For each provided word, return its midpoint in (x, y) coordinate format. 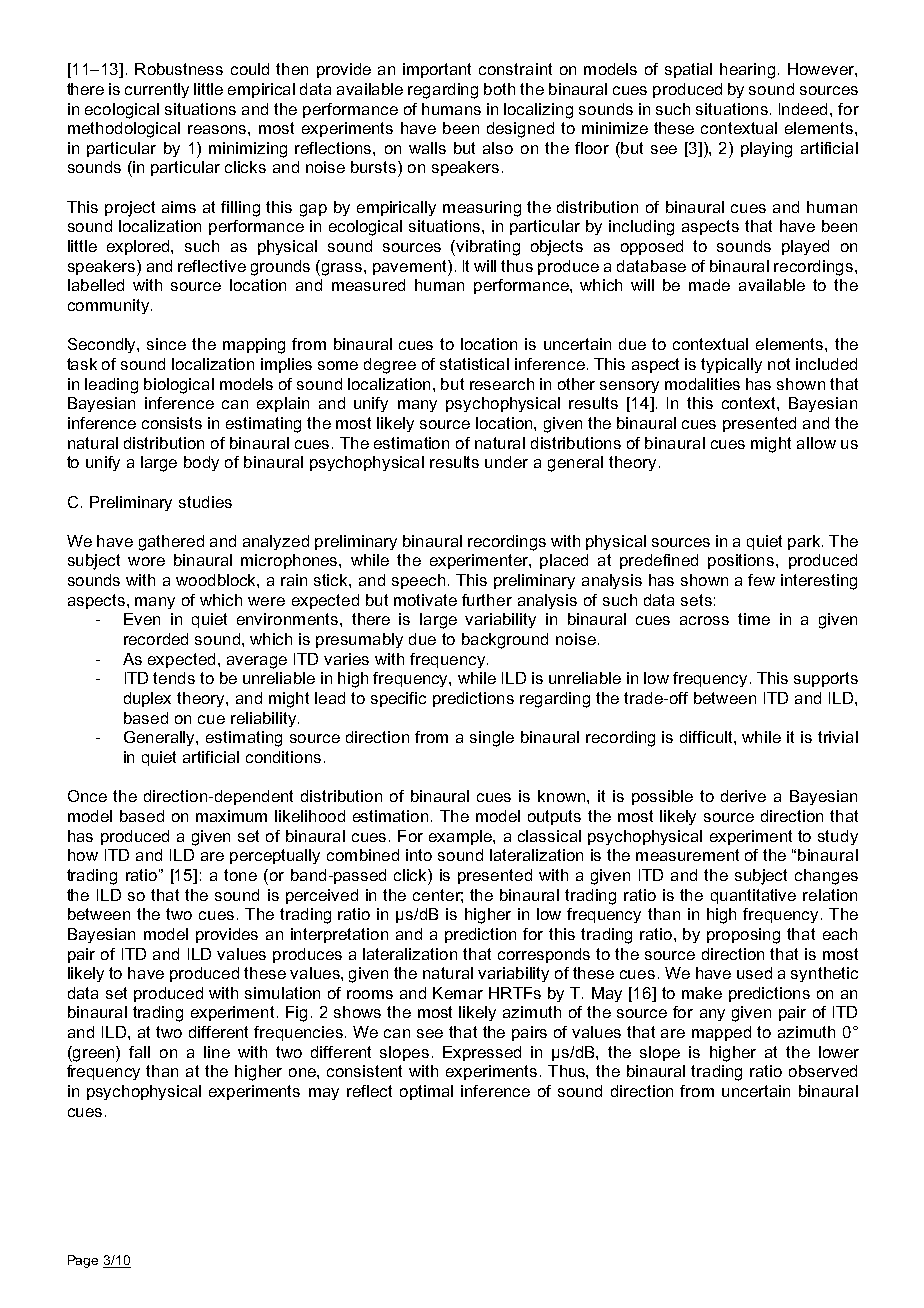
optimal (426, 1092)
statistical (474, 364)
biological (179, 386)
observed (823, 1071)
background (505, 641)
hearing (747, 71)
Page (83, 1261)
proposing (743, 936)
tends (174, 678)
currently (157, 90)
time (754, 619)
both (499, 89)
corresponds (544, 955)
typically (731, 365)
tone (240, 875)
